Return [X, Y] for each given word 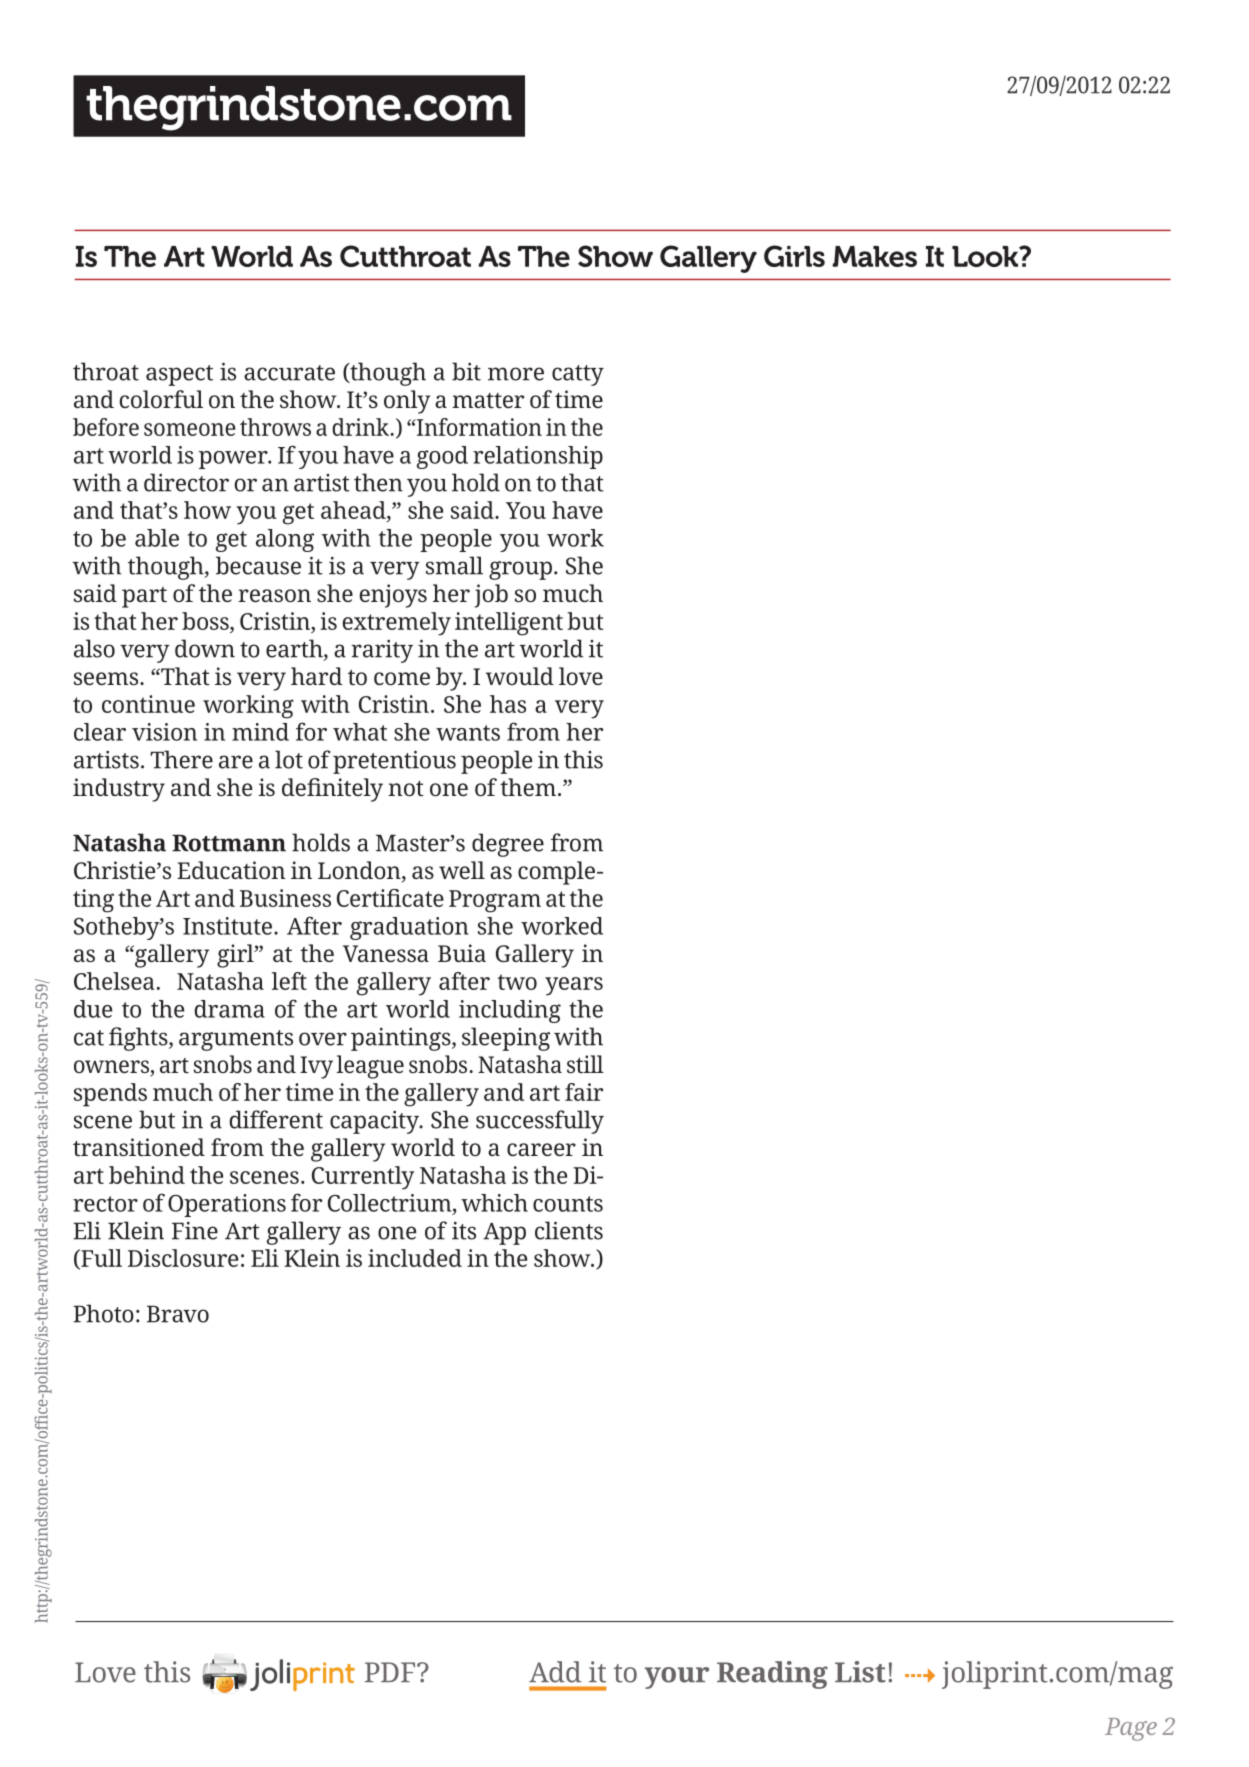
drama [229, 1009]
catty [578, 375]
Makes [875, 256]
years [574, 986]
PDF [391, 1672]
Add [555, 1672]
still [585, 1064]
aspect [179, 375]
